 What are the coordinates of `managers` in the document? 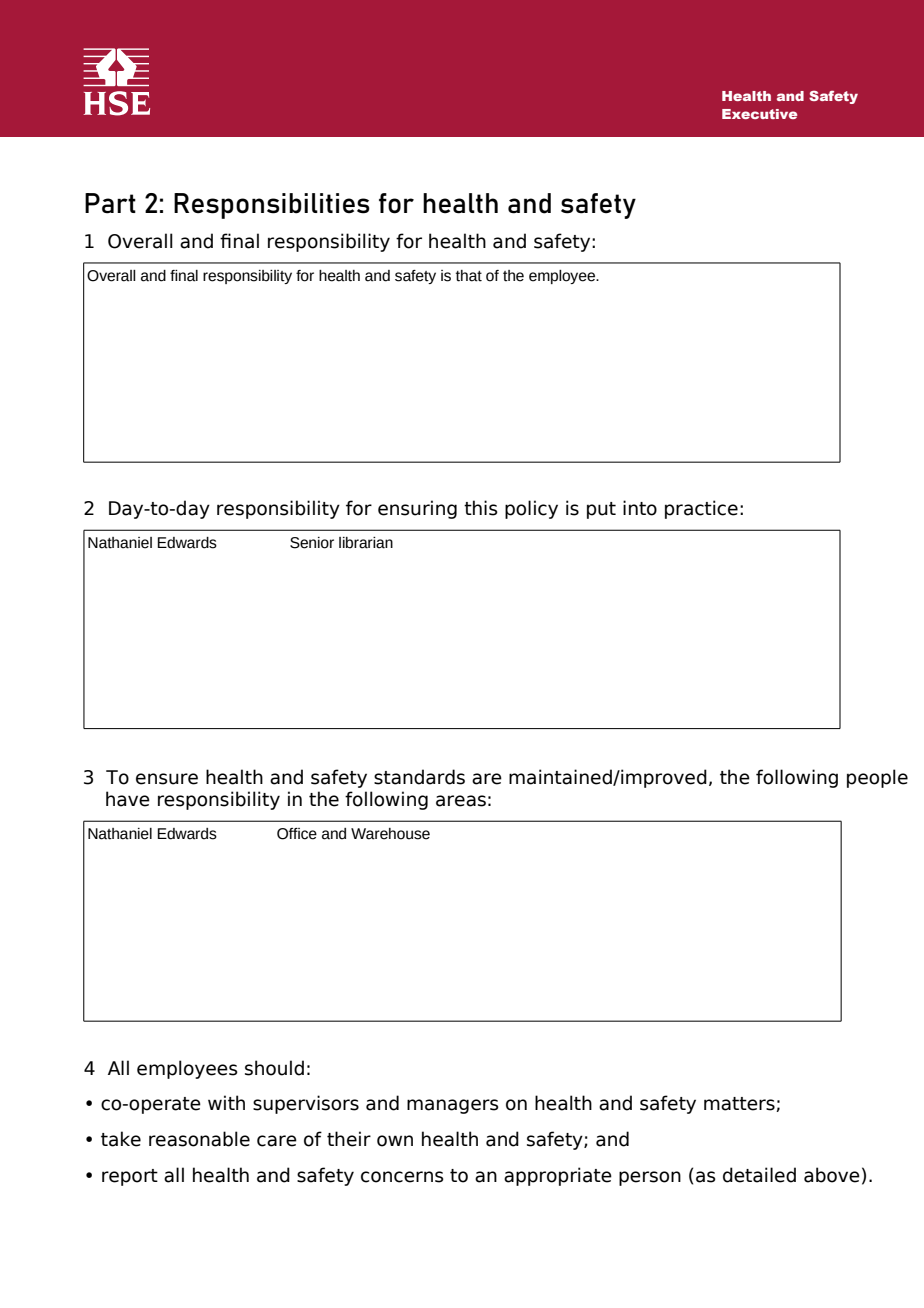 It's located at (453, 1106).
